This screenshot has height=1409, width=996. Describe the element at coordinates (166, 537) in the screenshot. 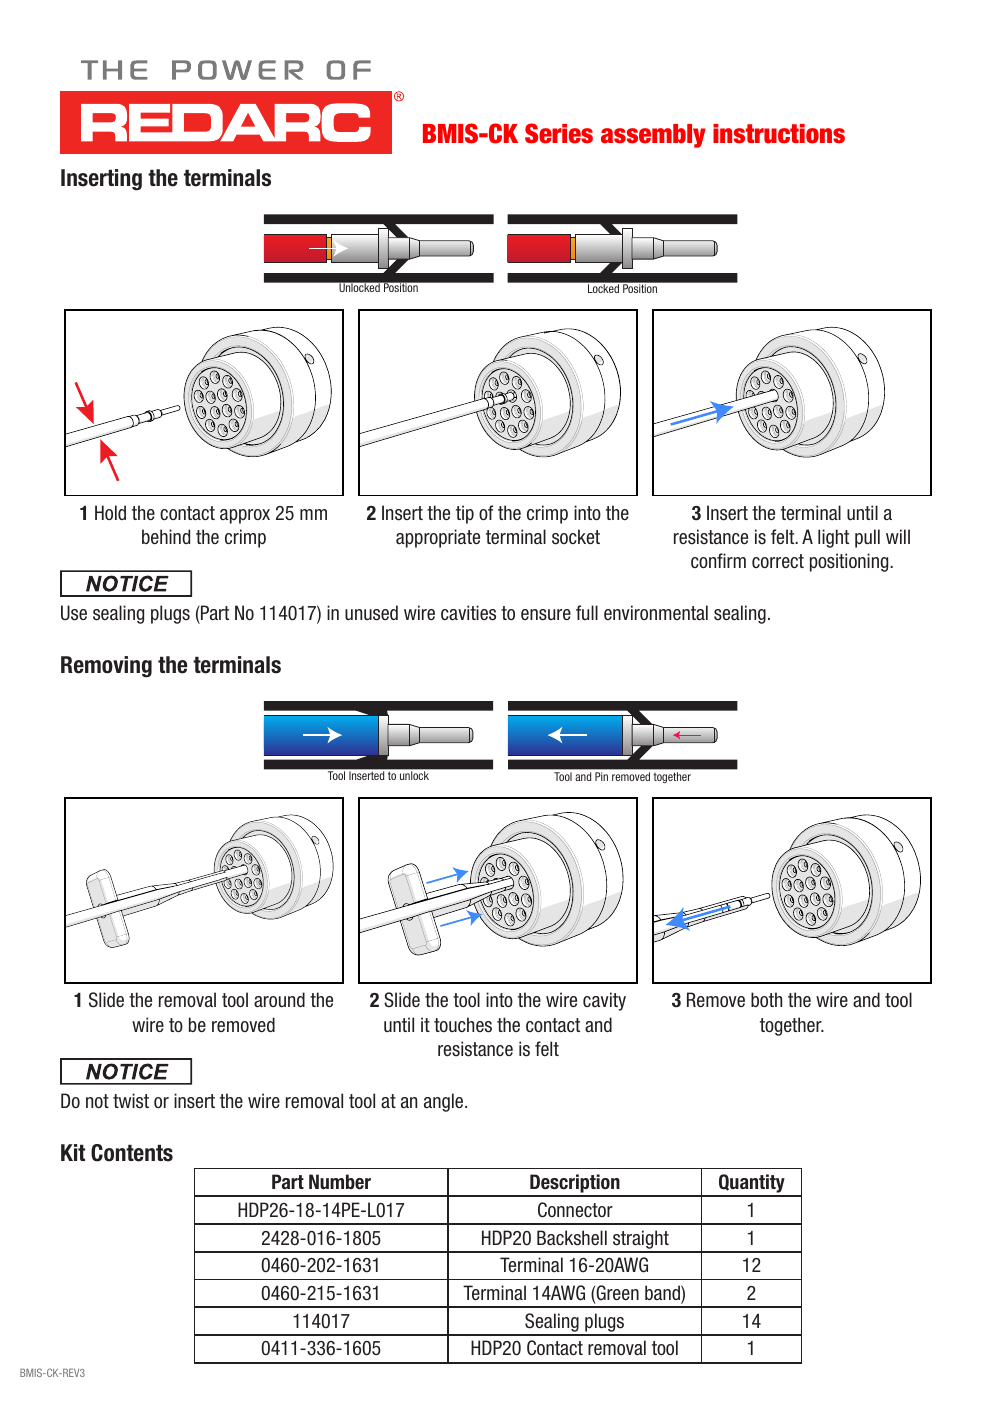

I see `behind` at that location.
